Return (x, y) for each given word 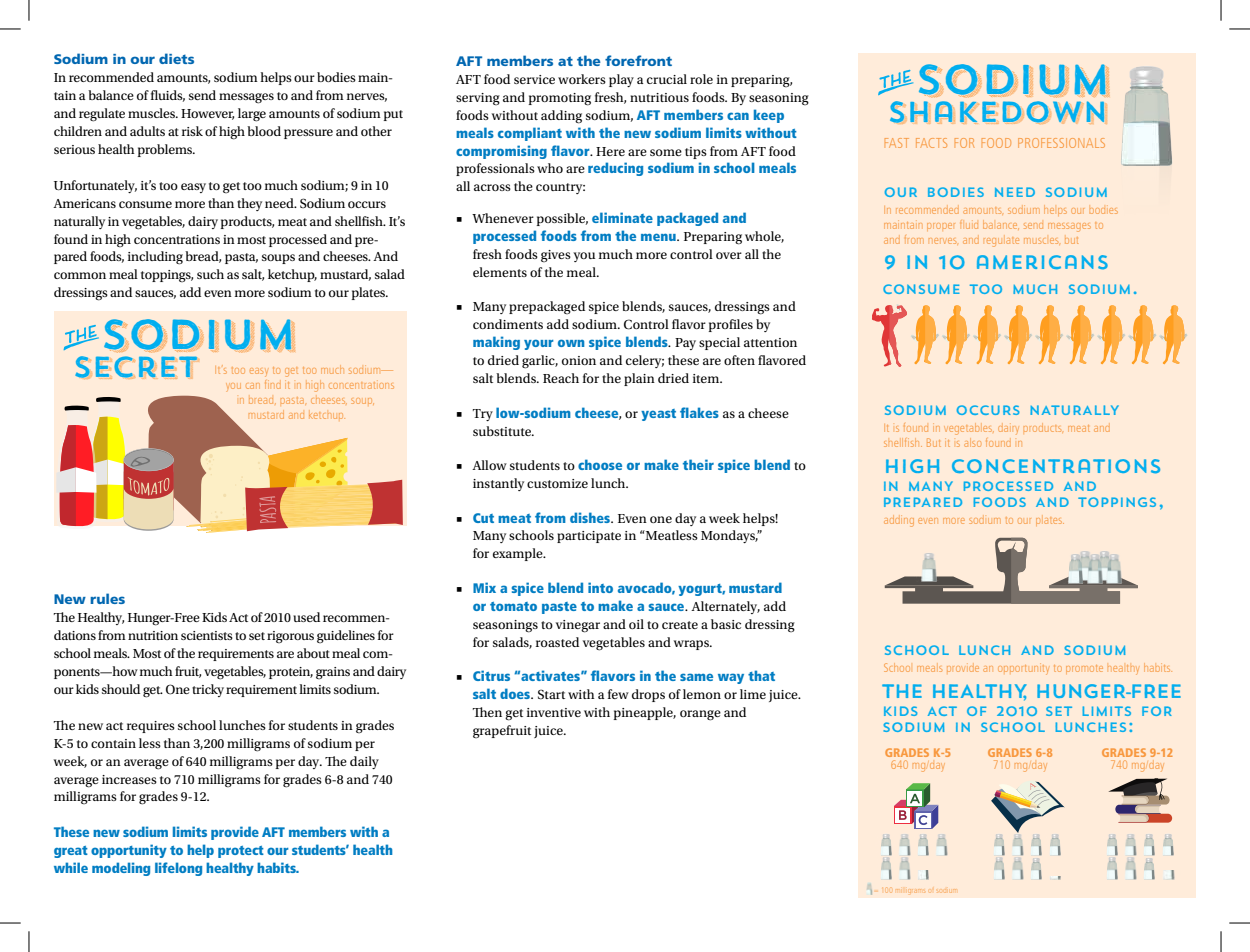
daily (364, 762)
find (273, 384)
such (210, 274)
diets (176, 58)
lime (753, 694)
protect (241, 852)
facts (931, 143)
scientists (207, 635)
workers (582, 79)
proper (941, 227)
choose (600, 464)
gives (556, 256)
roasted (557, 642)
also (972, 442)
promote (1084, 669)
